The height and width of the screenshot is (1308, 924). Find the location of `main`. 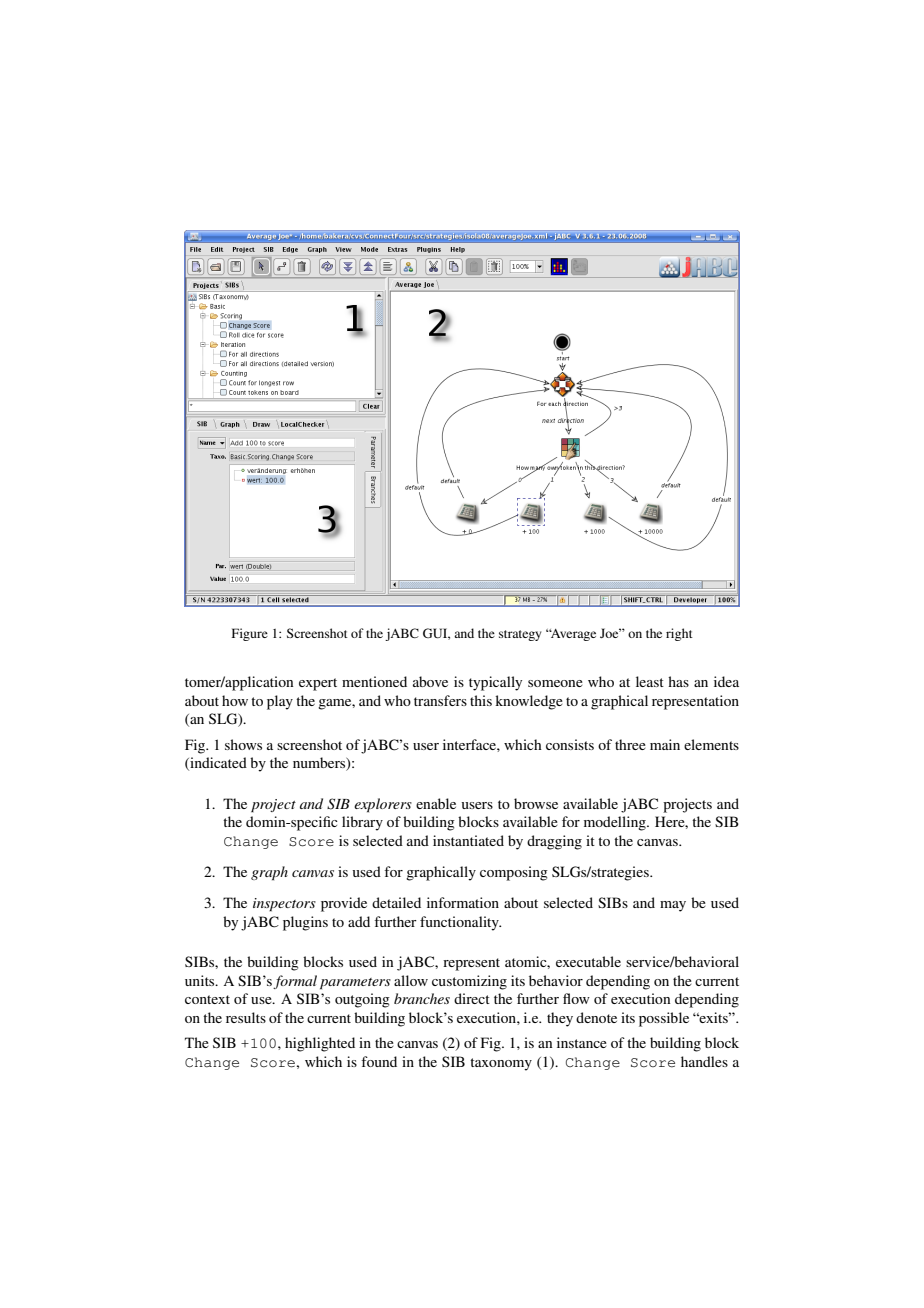

main is located at coordinates (665, 744).
